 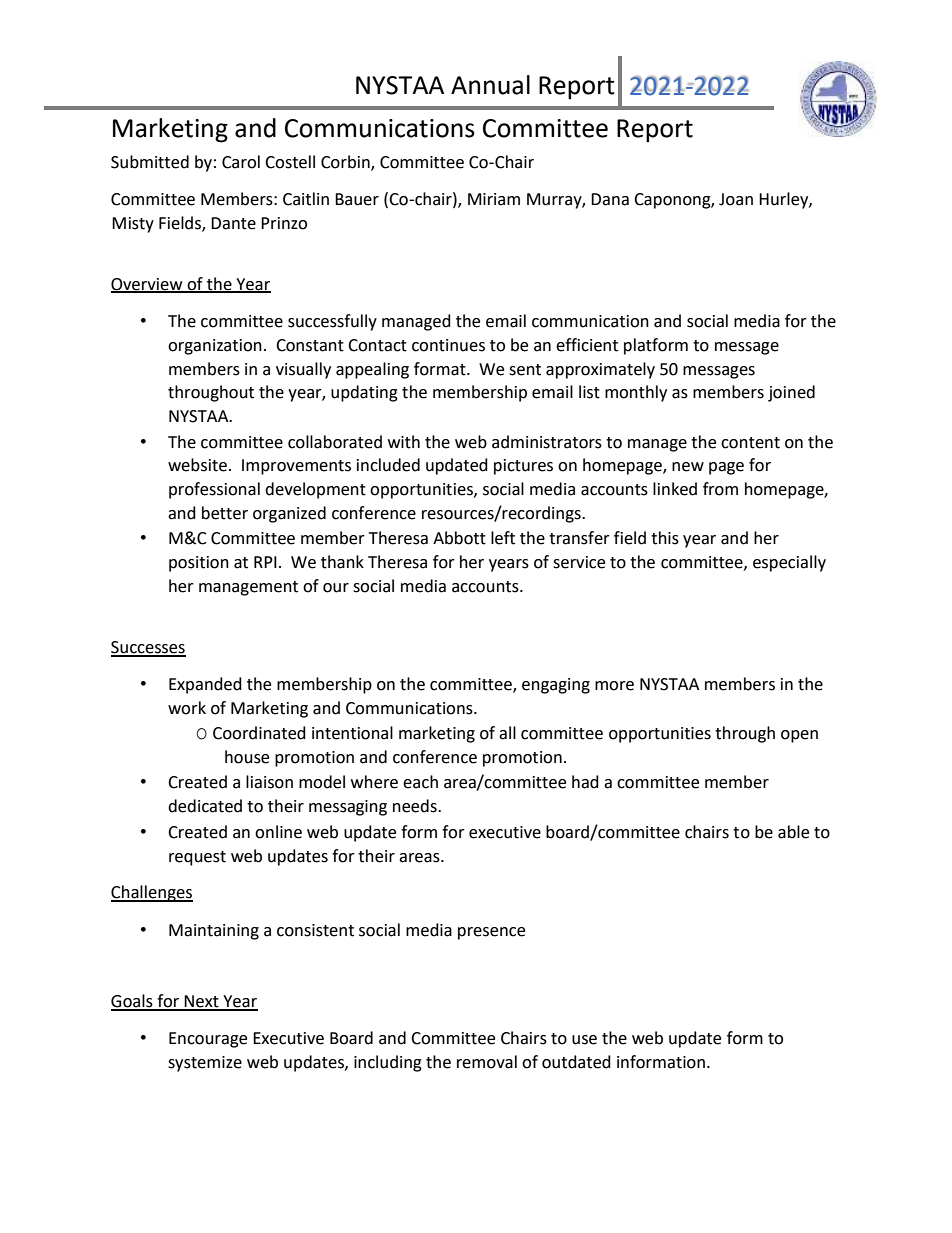 What do you see at coordinates (736, 199) in the screenshot?
I see `Joan` at bounding box center [736, 199].
